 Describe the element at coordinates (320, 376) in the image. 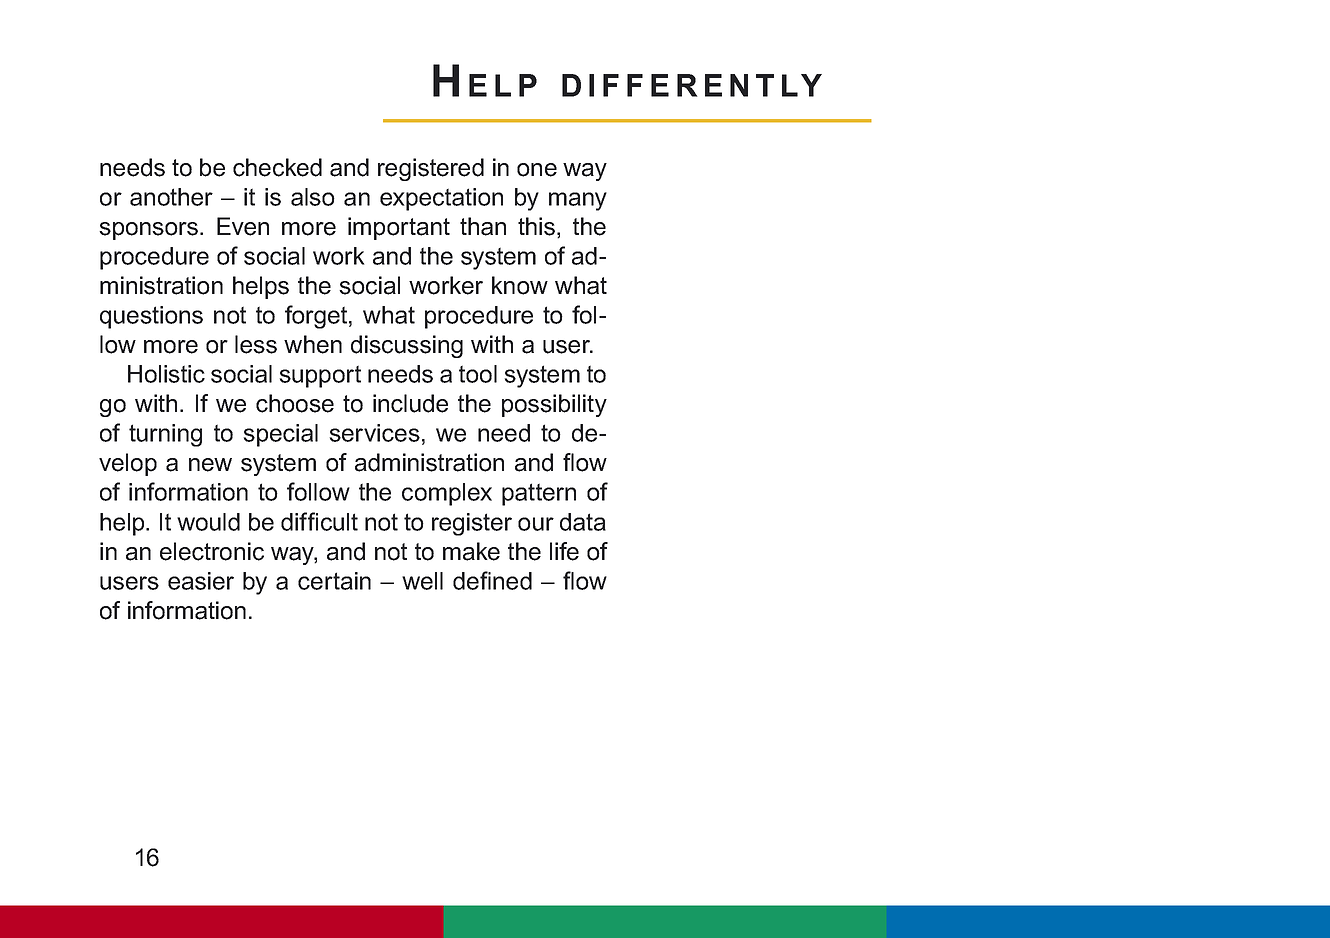

I see `support` at that location.
